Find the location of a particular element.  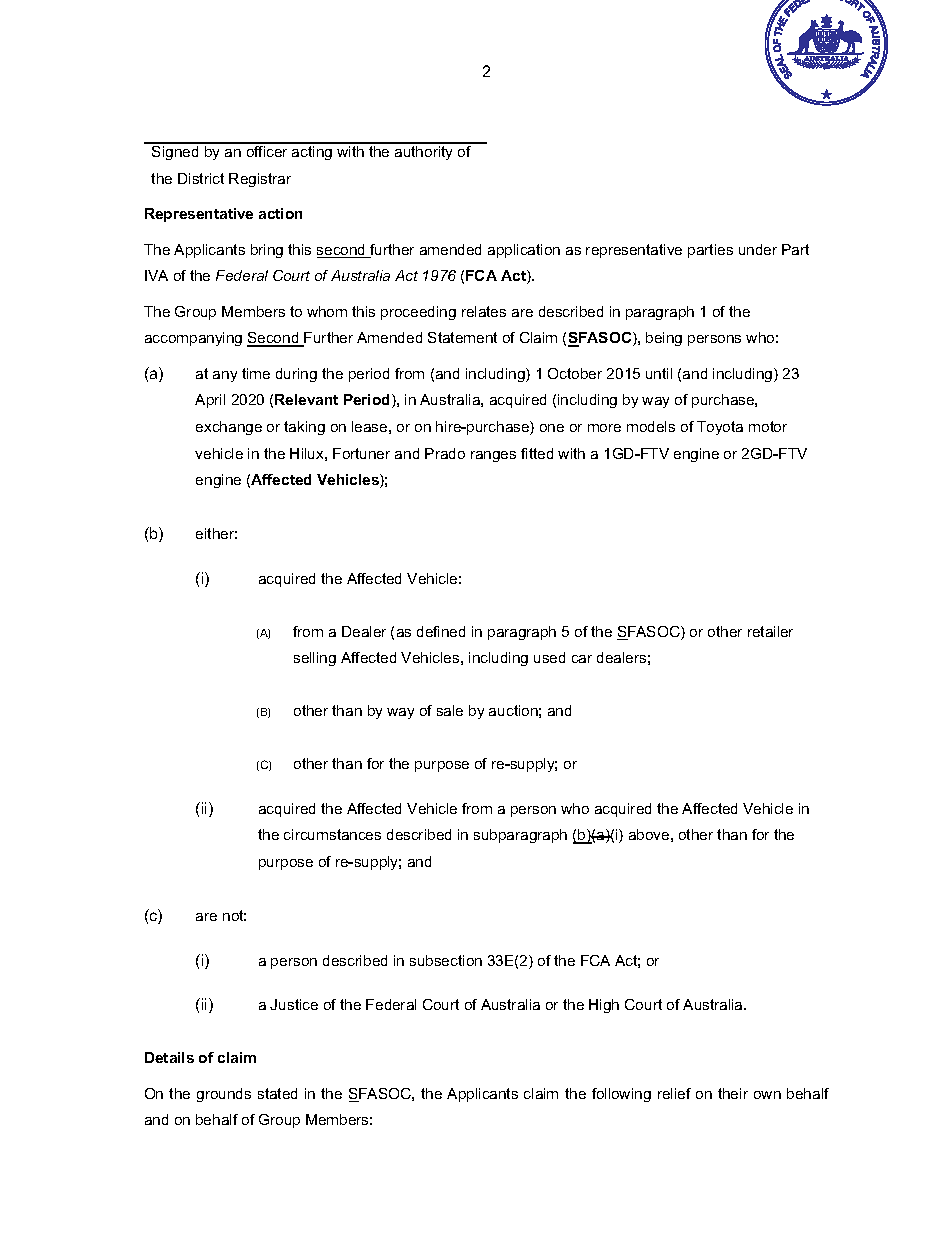

subsection is located at coordinates (446, 960).
